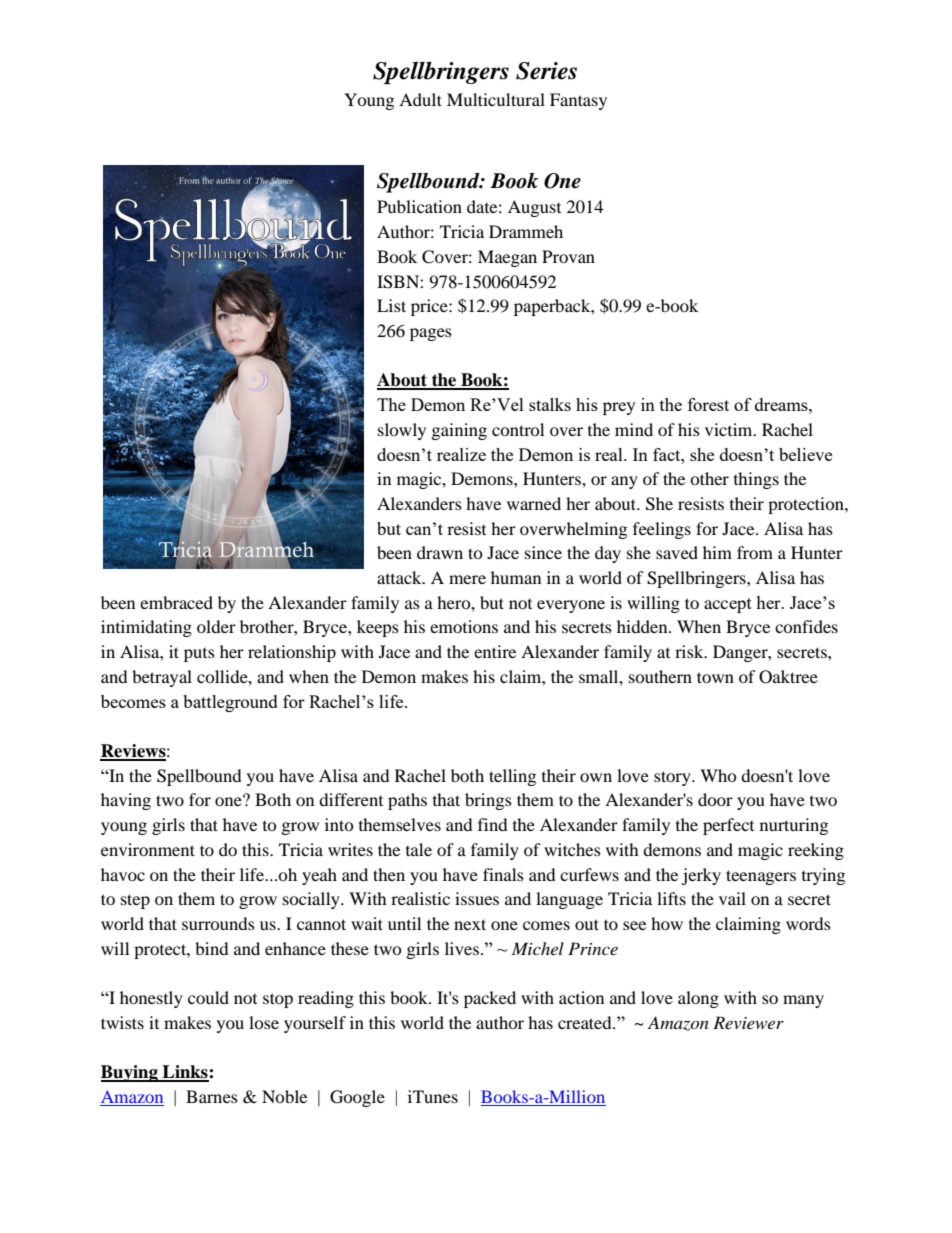 Image resolution: width=952 pixels, height=1233 pixels. Describe the element at coordinates (459, 431) in the image. I see `gaining` at that location.
